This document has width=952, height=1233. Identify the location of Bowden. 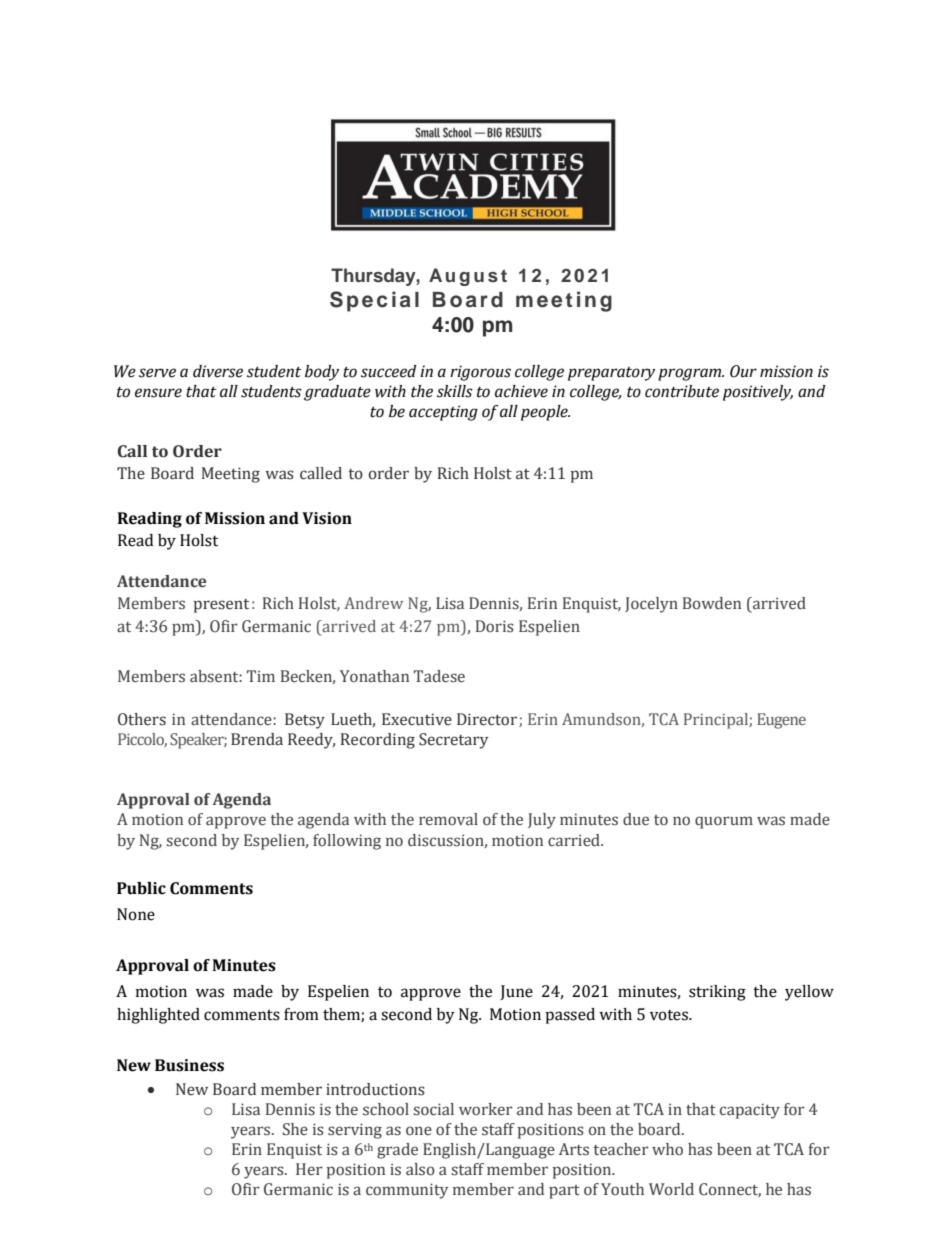
(712, 603).
